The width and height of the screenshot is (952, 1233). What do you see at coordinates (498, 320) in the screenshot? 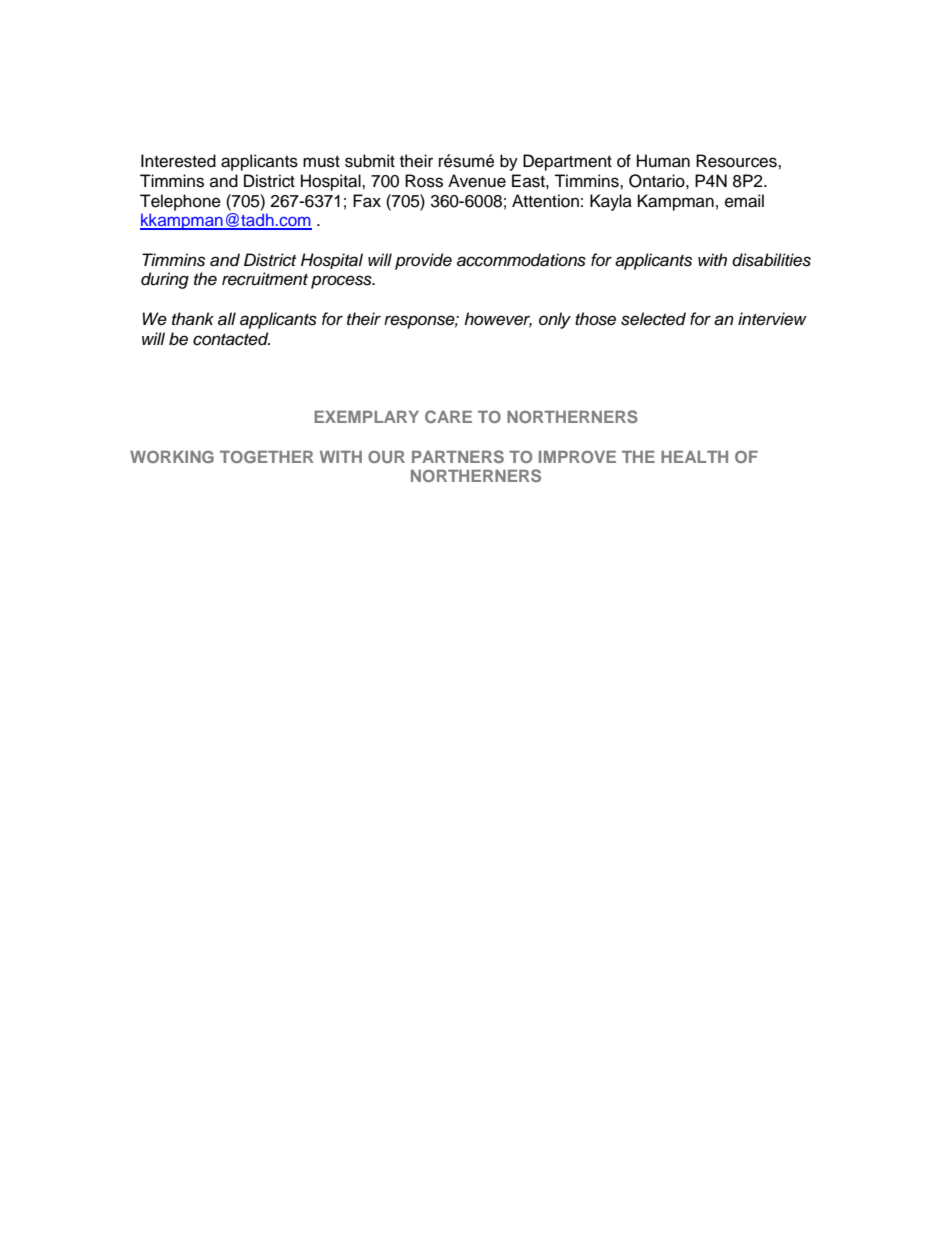
I see `however` at bounding box center [498, 320].
